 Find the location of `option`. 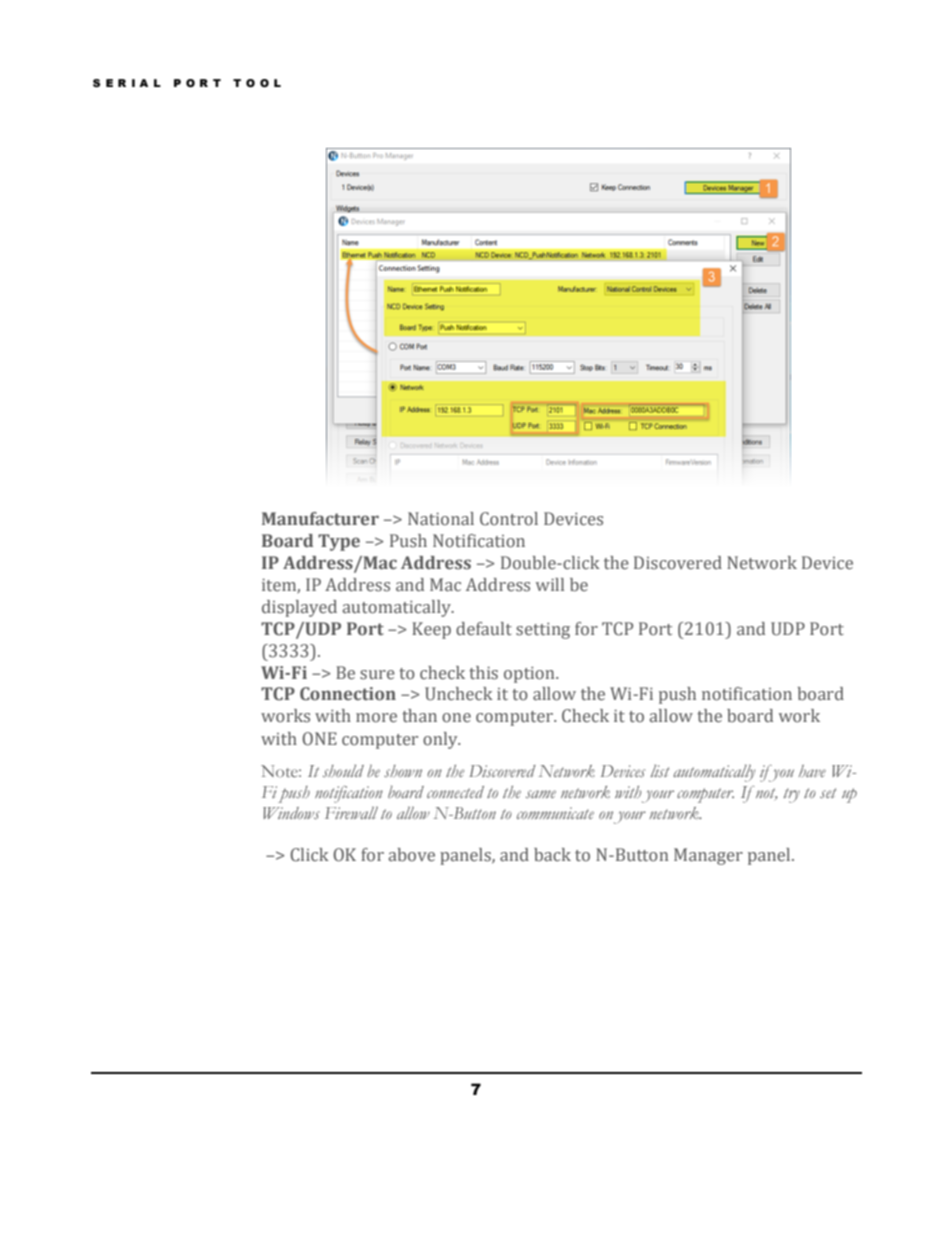

option is located at coordinates (530, 675).
